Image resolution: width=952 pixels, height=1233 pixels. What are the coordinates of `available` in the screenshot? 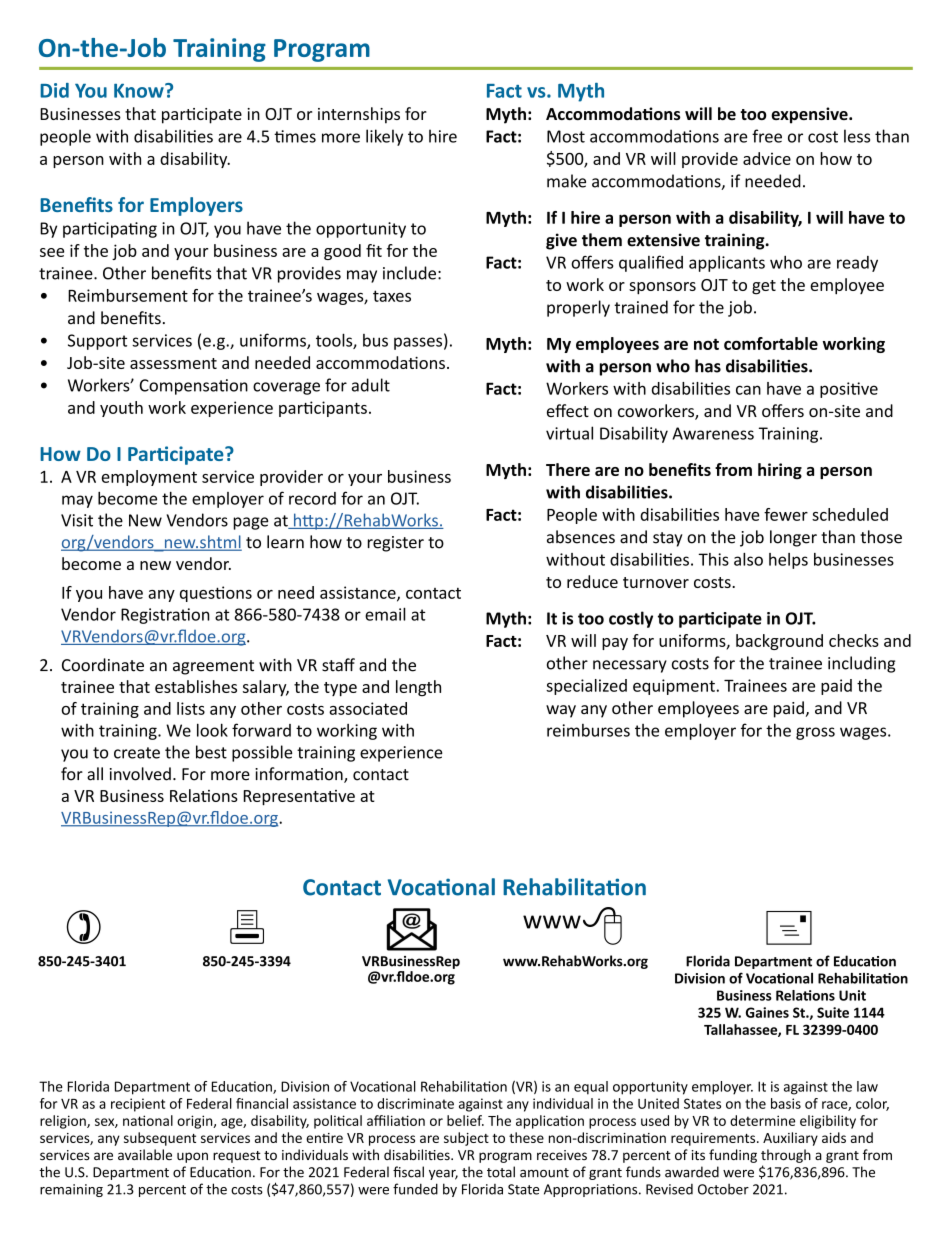 It's located at (145, 1154).
